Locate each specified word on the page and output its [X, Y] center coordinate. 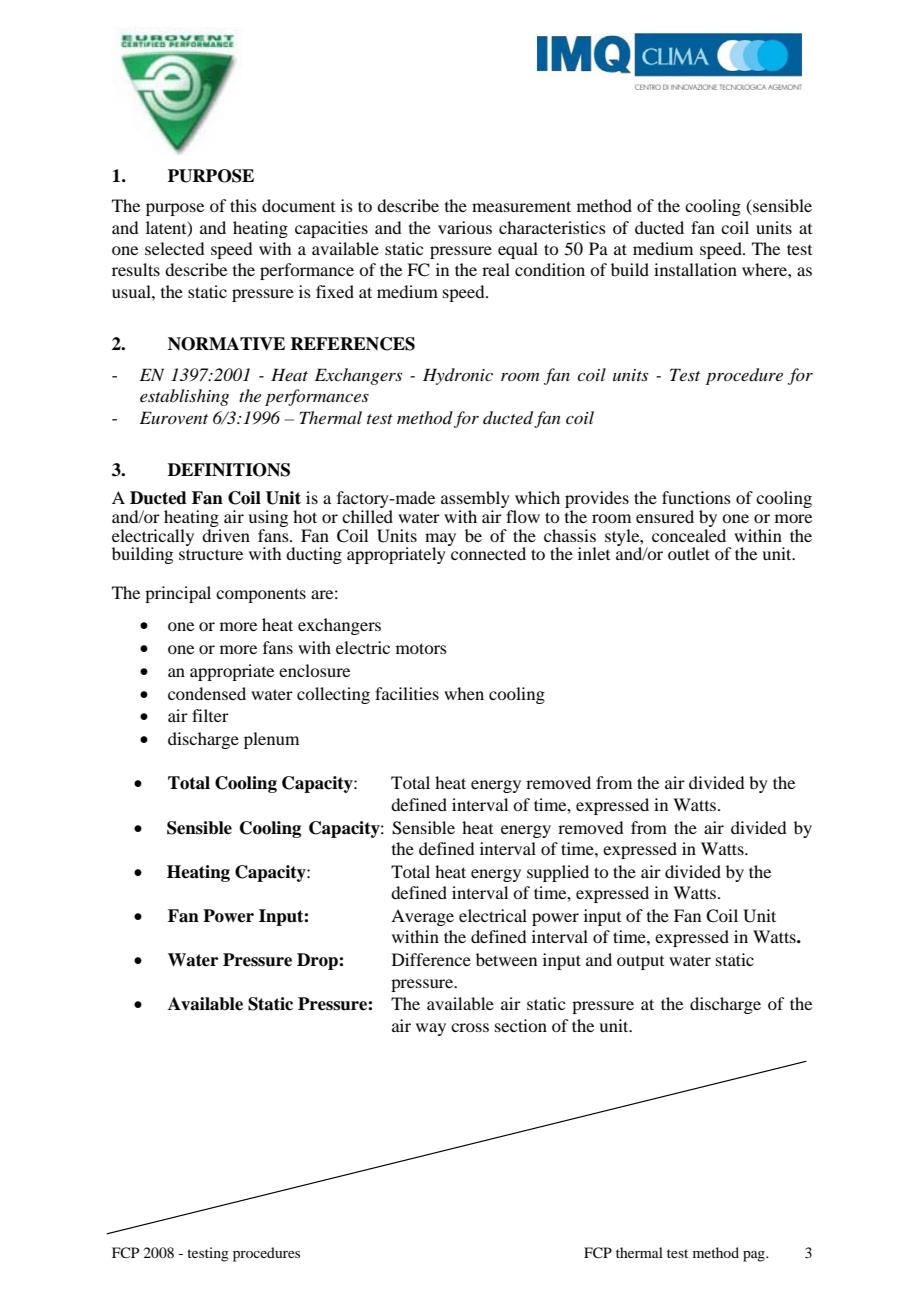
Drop [318, 961]
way [431, 1029]
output [640, 963]
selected [174, 248]
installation [695, 269]
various [465, 227]
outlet [689, 553]
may [440, 540]
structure [211, 554]
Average [422, 917]
